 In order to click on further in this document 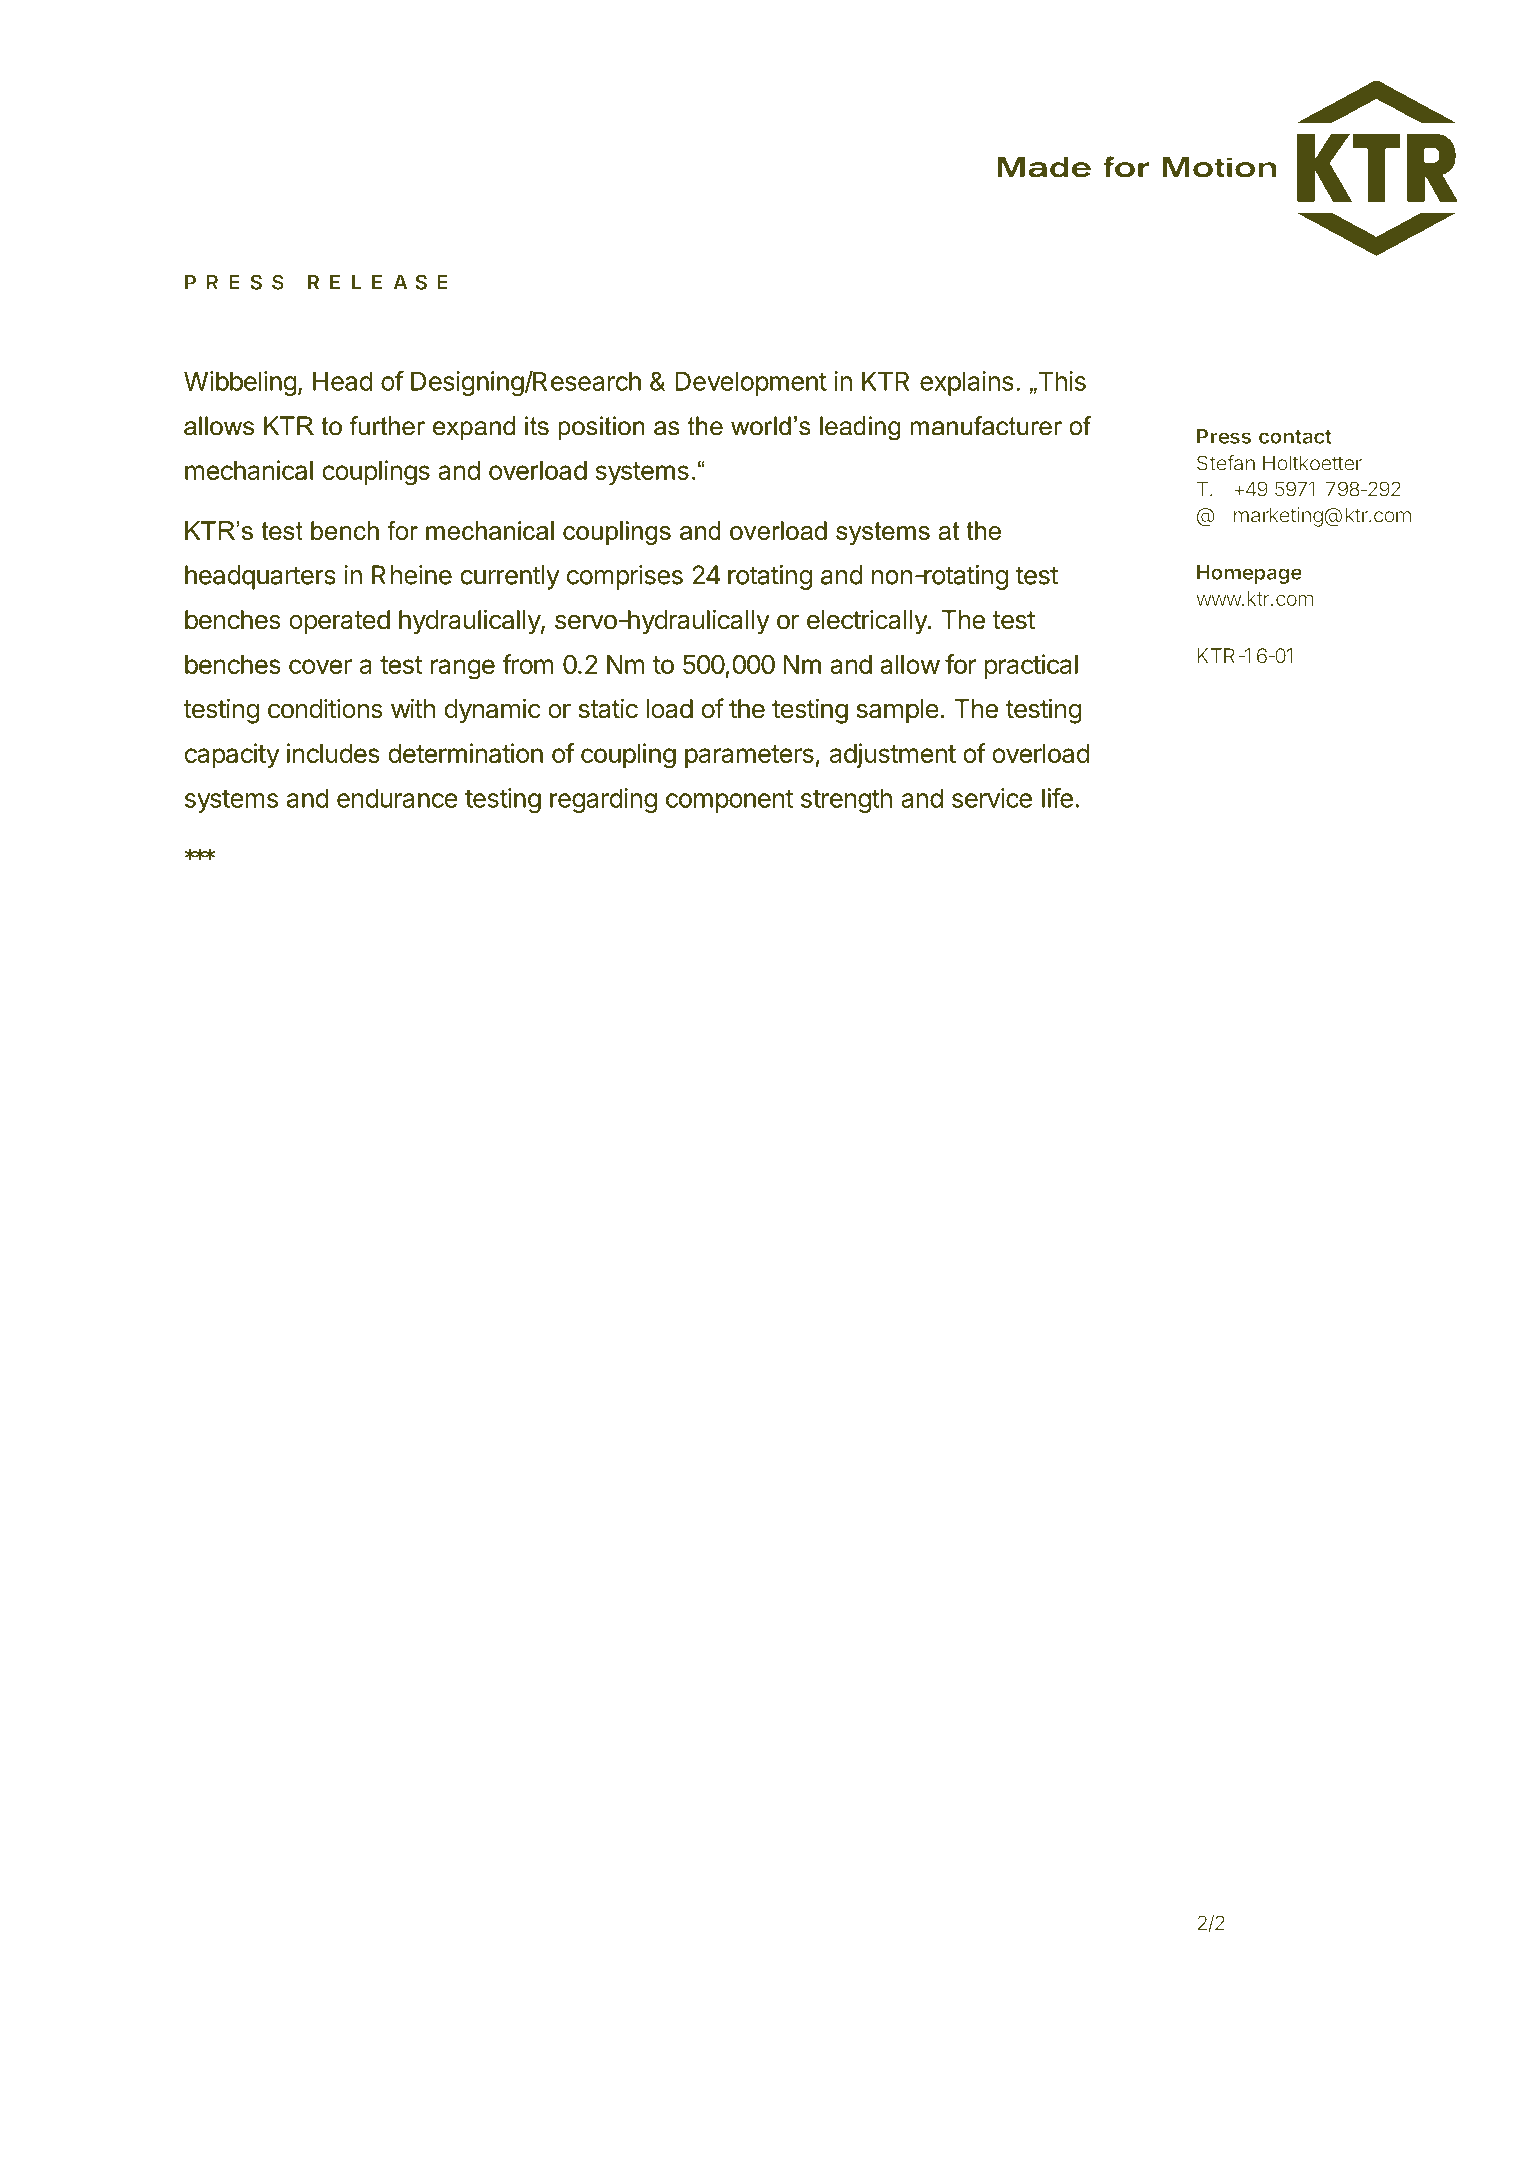, I will do `click(387, 426)`.
